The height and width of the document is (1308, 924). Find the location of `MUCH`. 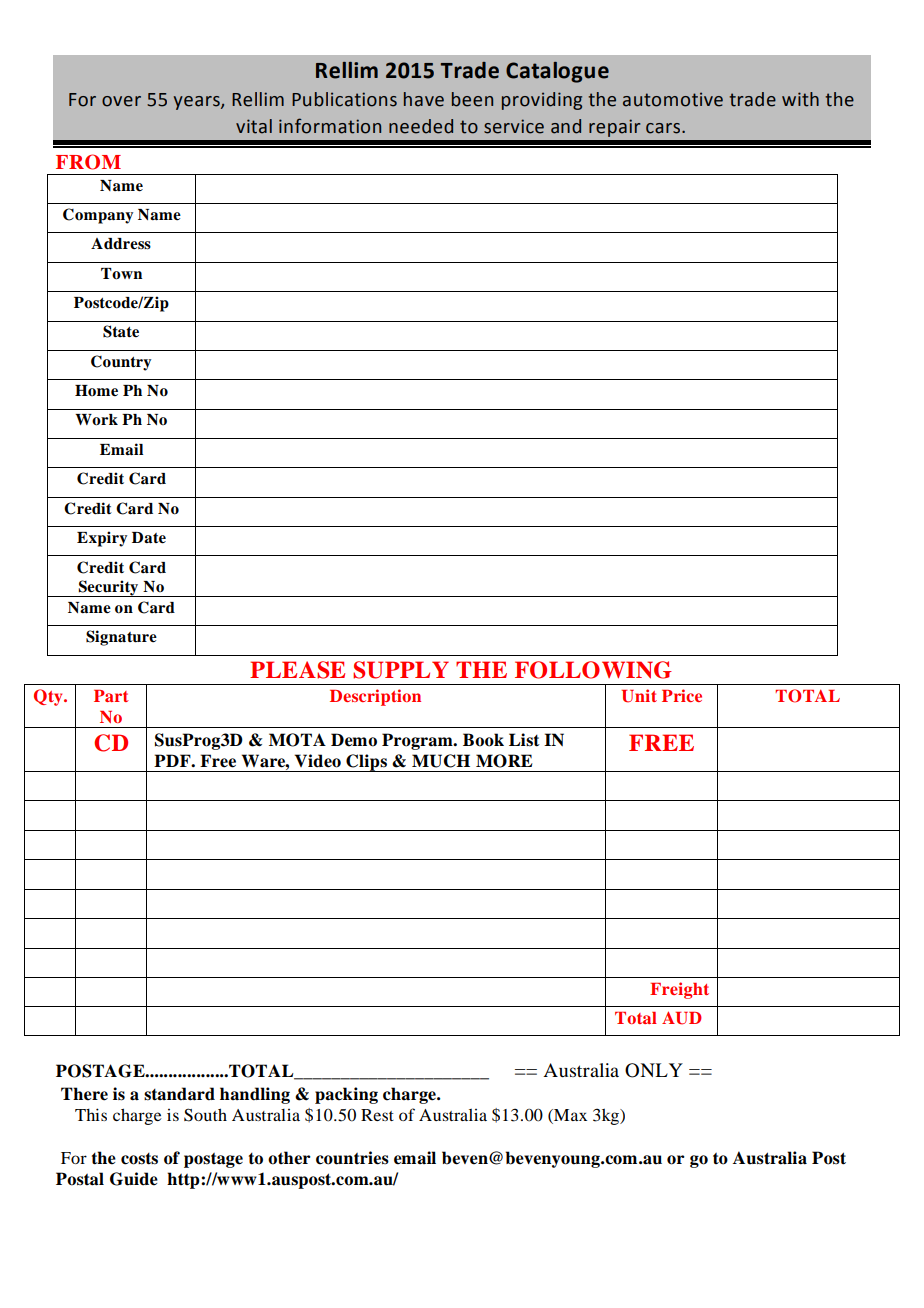

MUCH is located at coordinates (441, 761).
